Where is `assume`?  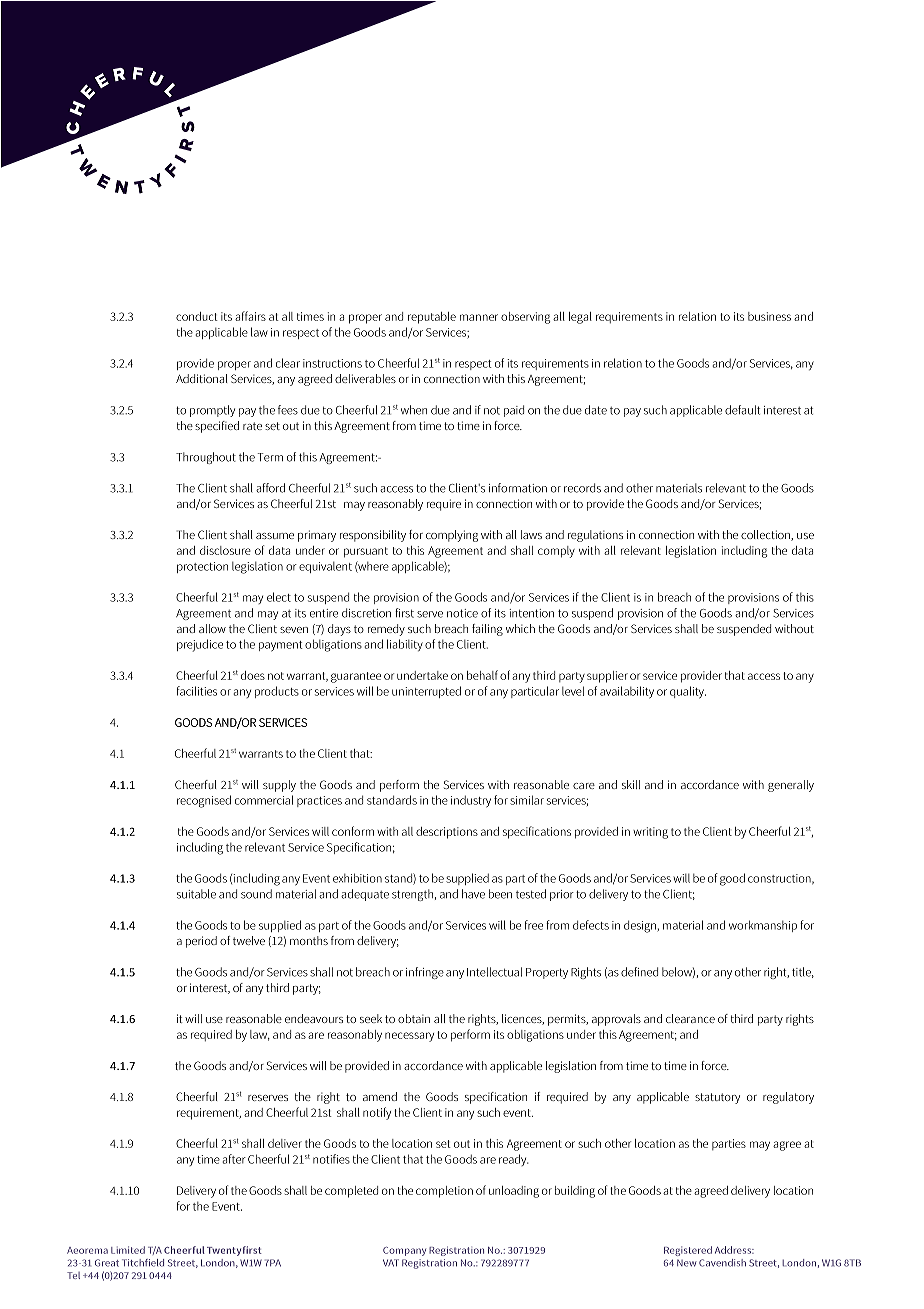
assume is located at coordinates (275, 536).
